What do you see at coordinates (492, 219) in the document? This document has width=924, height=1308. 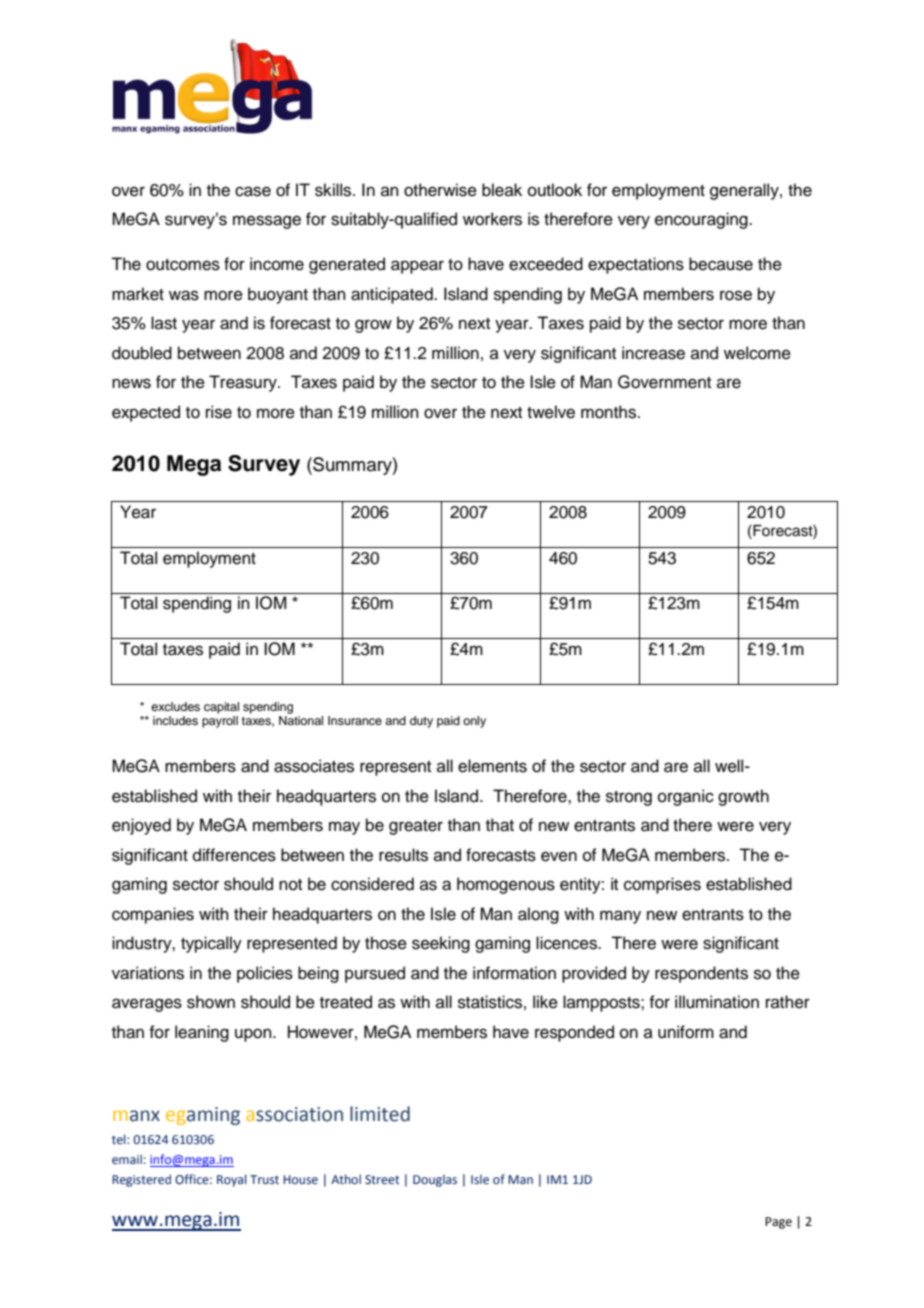 I see `workers` at bounding box center [492, 219].
